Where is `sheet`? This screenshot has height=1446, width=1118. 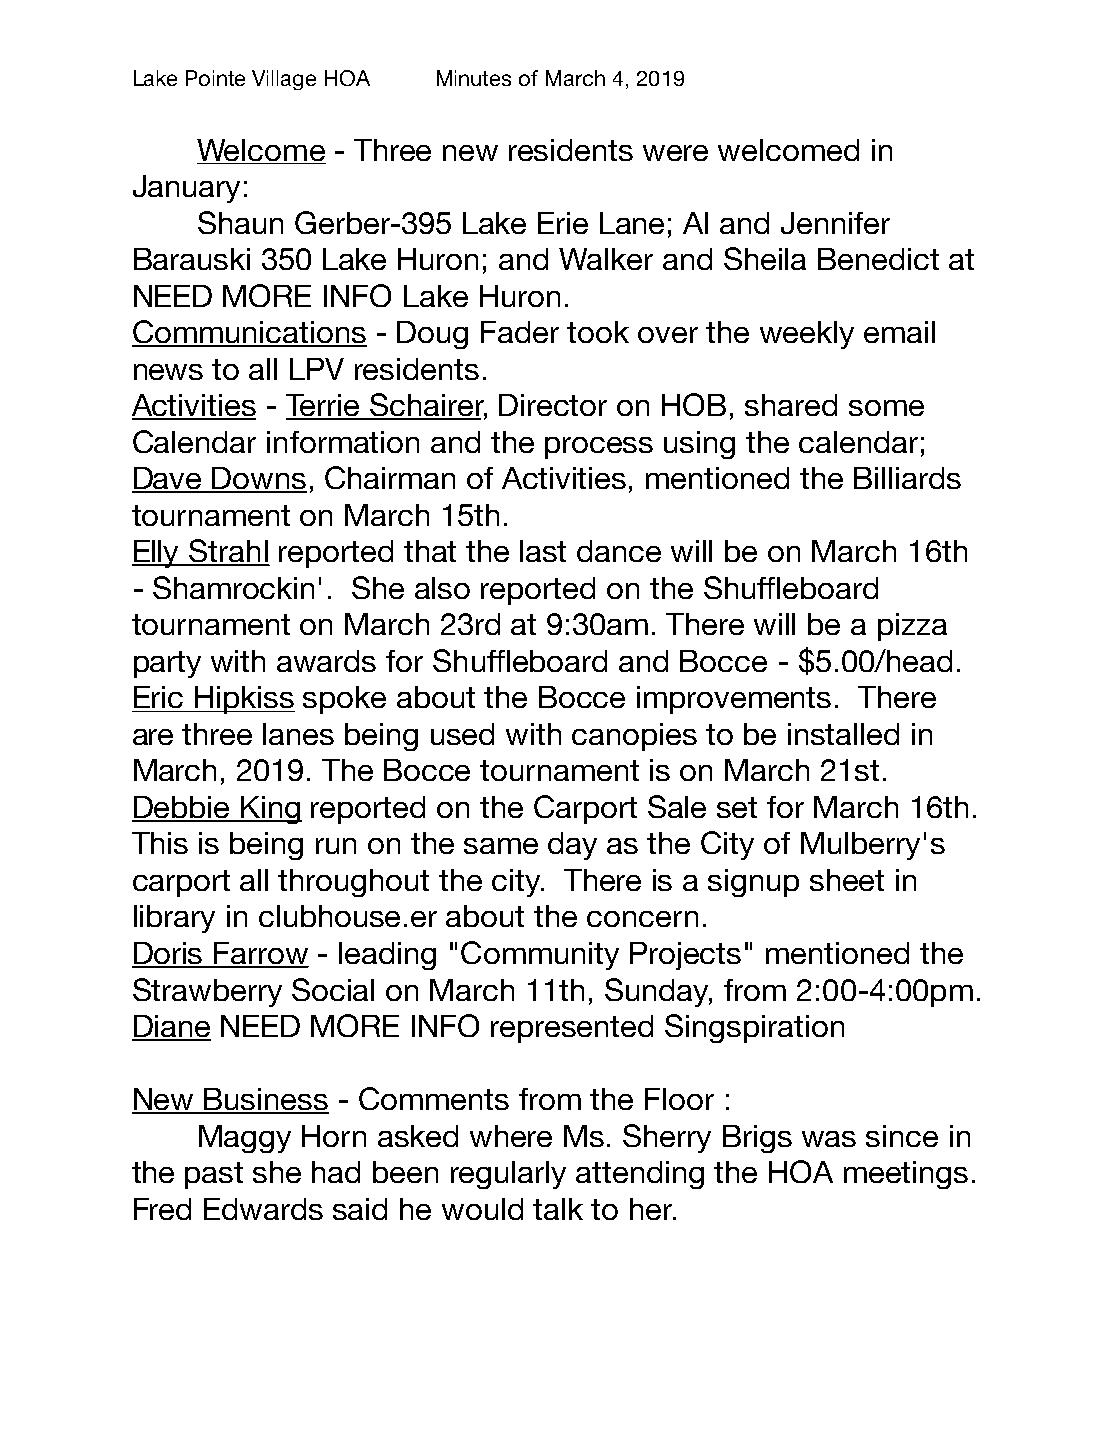
sheet is located at coordinates (847, 880).
